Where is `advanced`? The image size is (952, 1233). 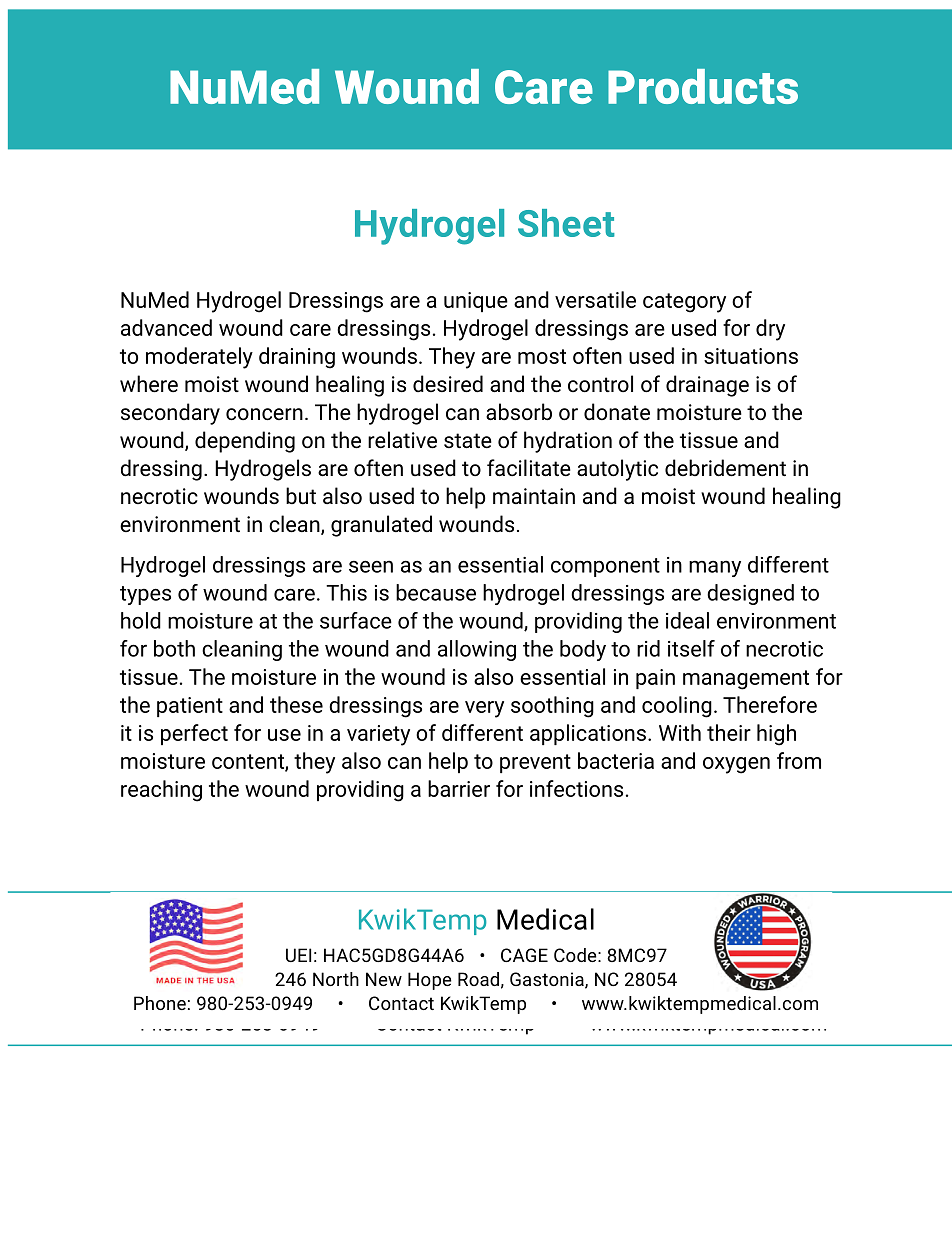
advanced is located at coordinates (166, 327).
